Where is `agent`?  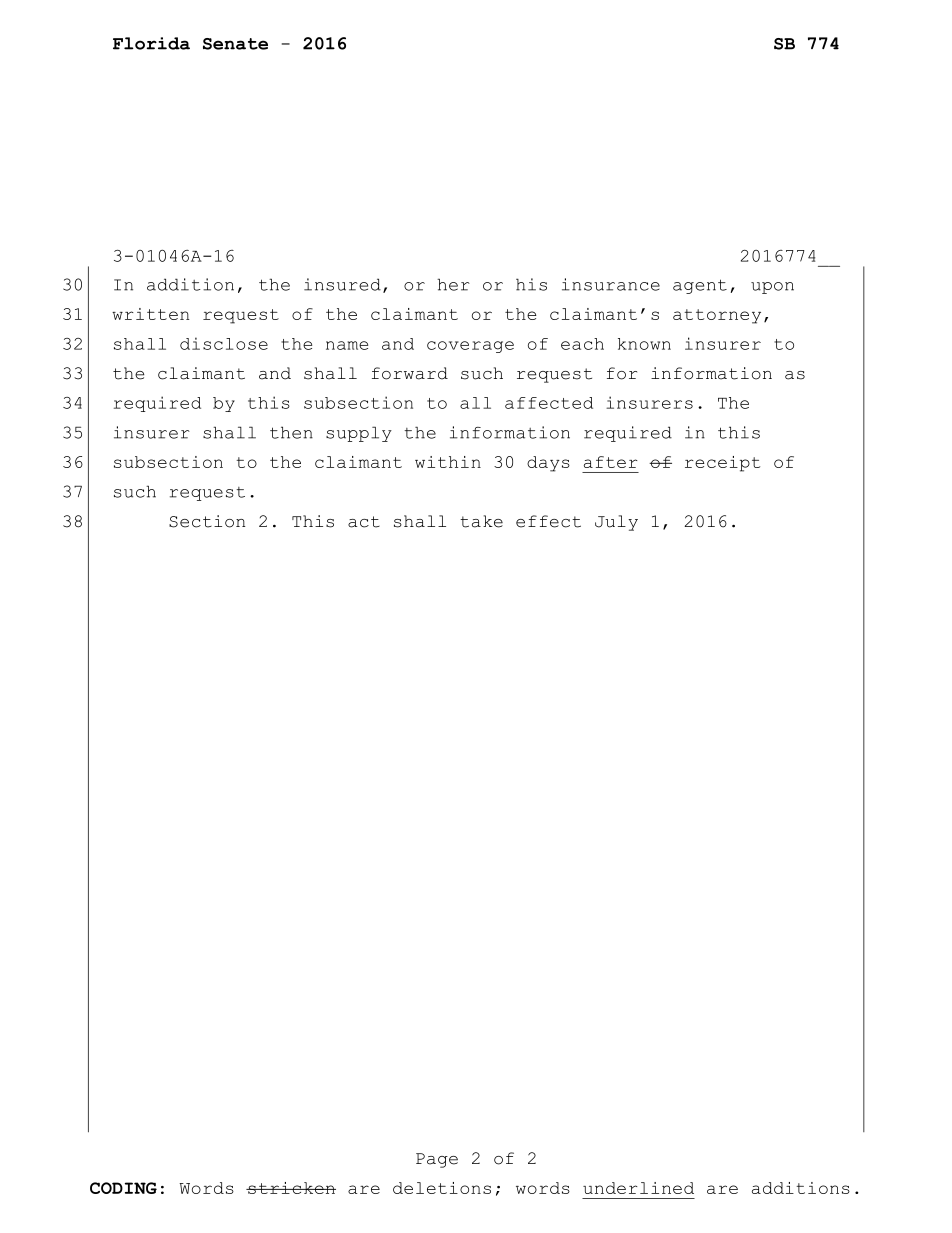 agent is located at coordinates (700, 286).
